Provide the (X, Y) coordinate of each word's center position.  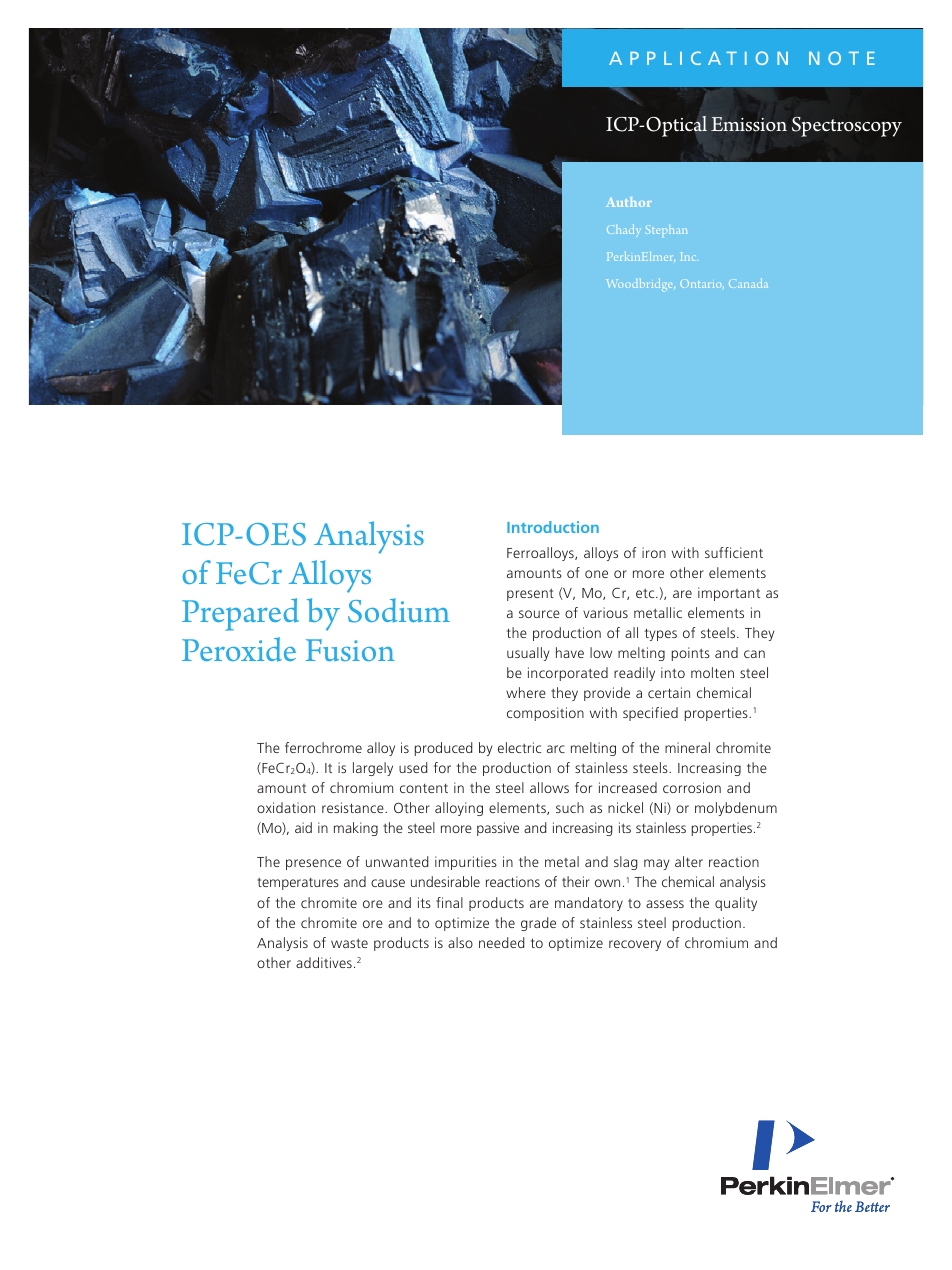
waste (349, 943)
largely (373, 769)
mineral (687, 747)
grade (538, 924)
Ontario (702, 283)
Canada (748, 283)
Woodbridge (641, 285)
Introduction (553, 527)
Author (629, 202)
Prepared (240, 614)
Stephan (666, 229)
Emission (749, 124)
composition (545, 714)
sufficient (734, 552)
